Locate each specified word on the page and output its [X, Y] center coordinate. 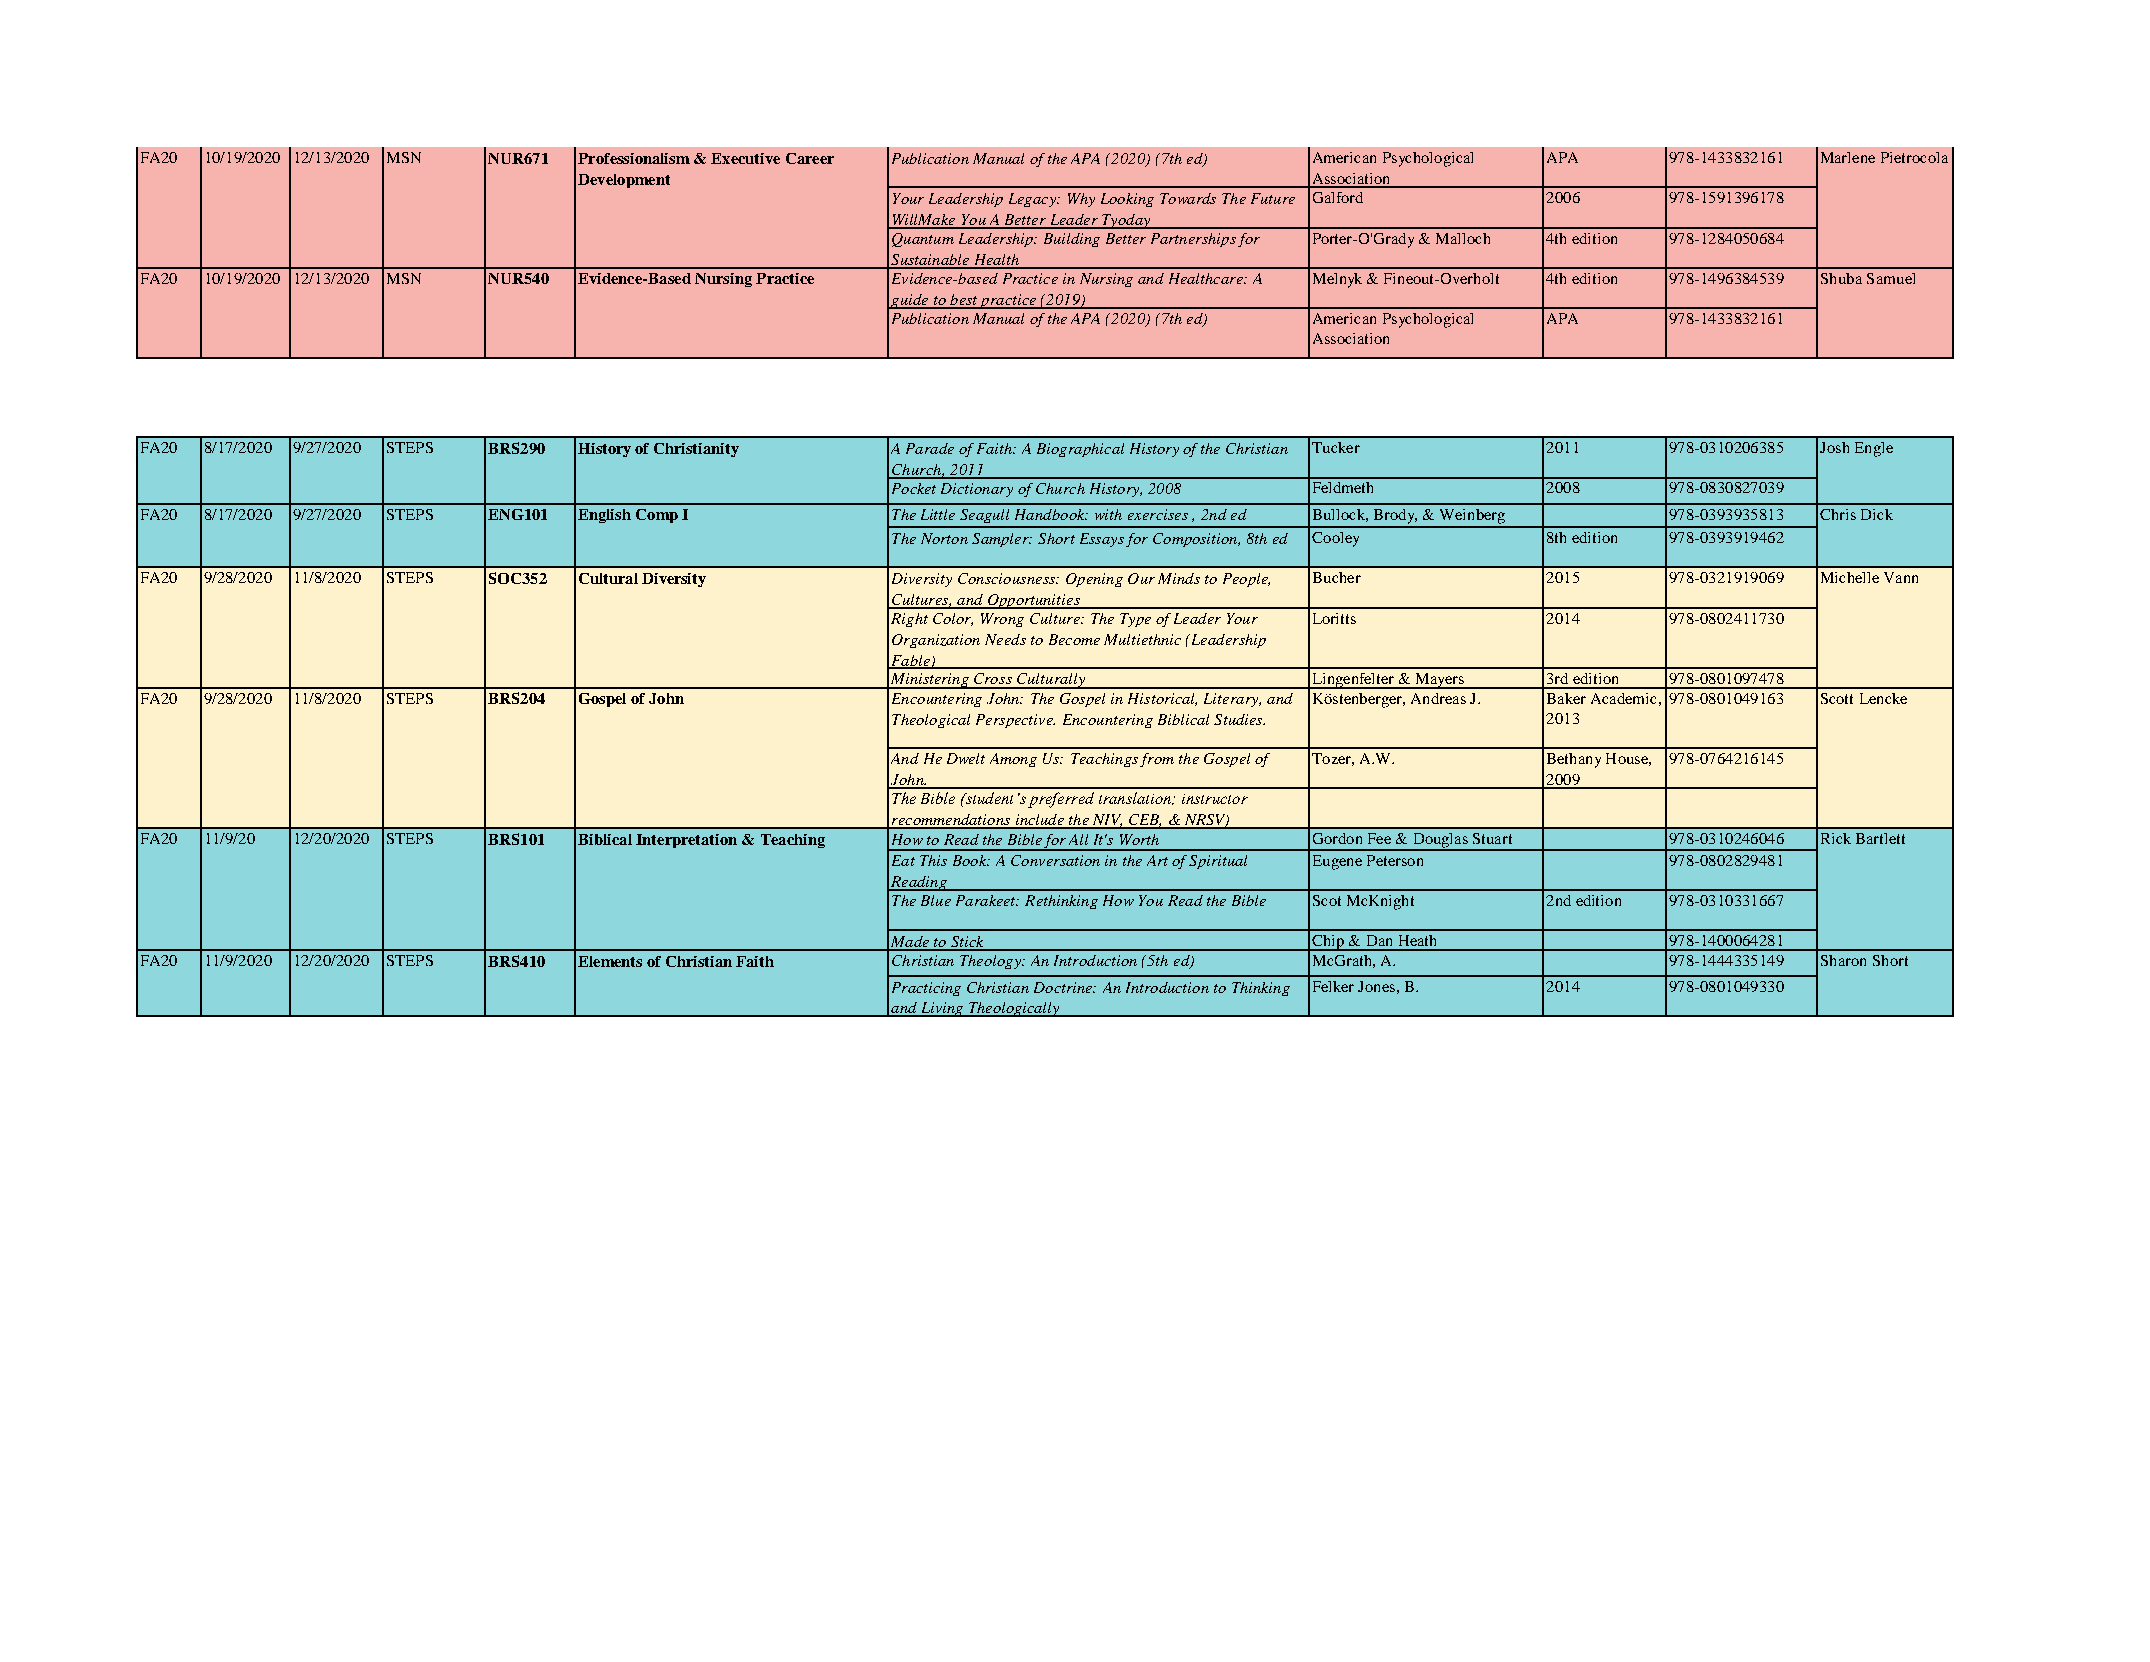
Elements [610, 961]
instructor [1215, 799]
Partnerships [1193, 240]
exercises [1158, 514]
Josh [1834, 447]
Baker [1566, 698]
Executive [745, 158]
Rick [1836, 838]
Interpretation [686, 841]
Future [1273, 198]
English [604, 516]
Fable [910, 661]
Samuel [1891, 278]
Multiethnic [1142, 639]
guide [910, 301]
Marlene [1848, 157]
